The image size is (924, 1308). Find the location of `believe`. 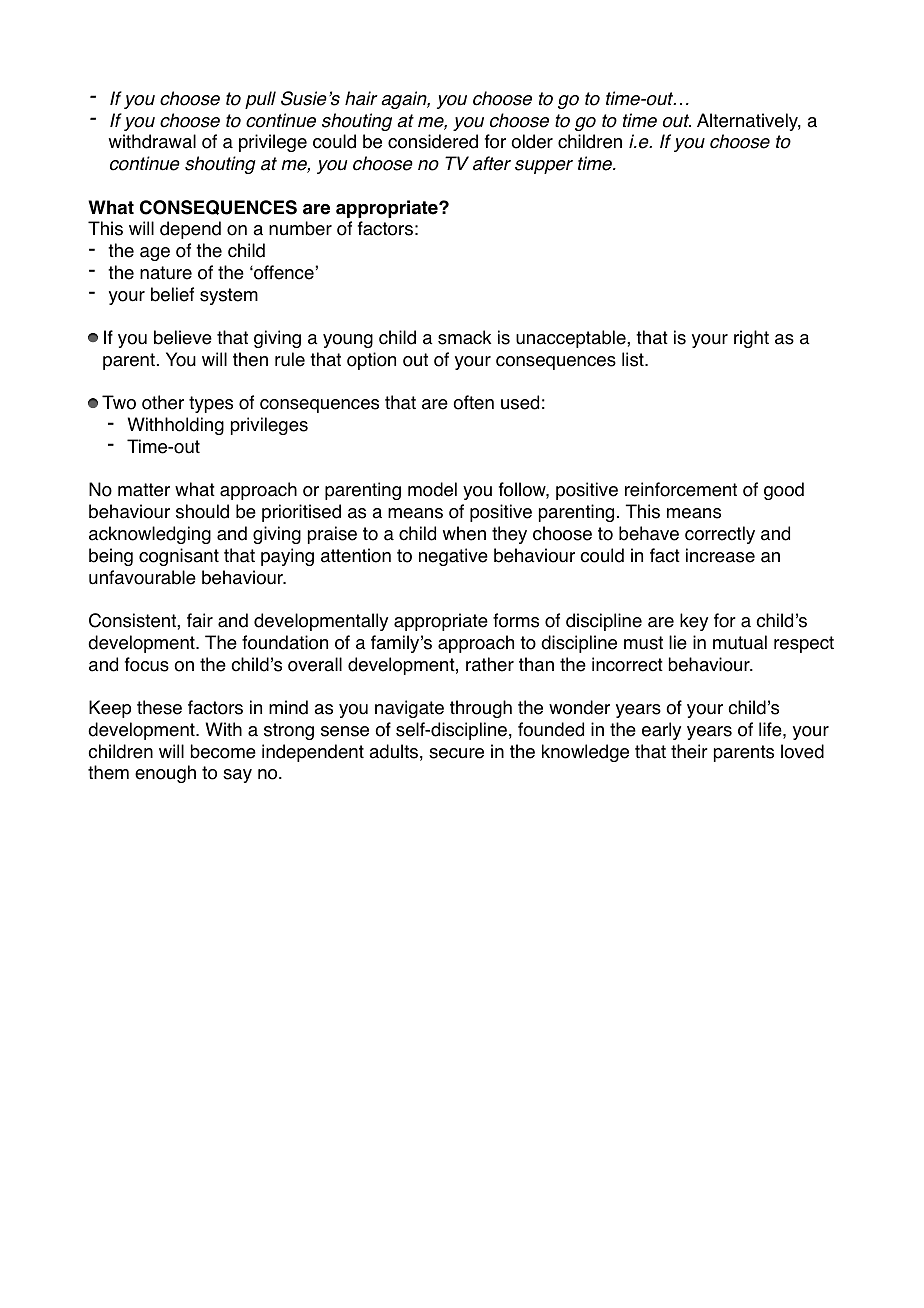

believe is located at coordinates (183, 337).
